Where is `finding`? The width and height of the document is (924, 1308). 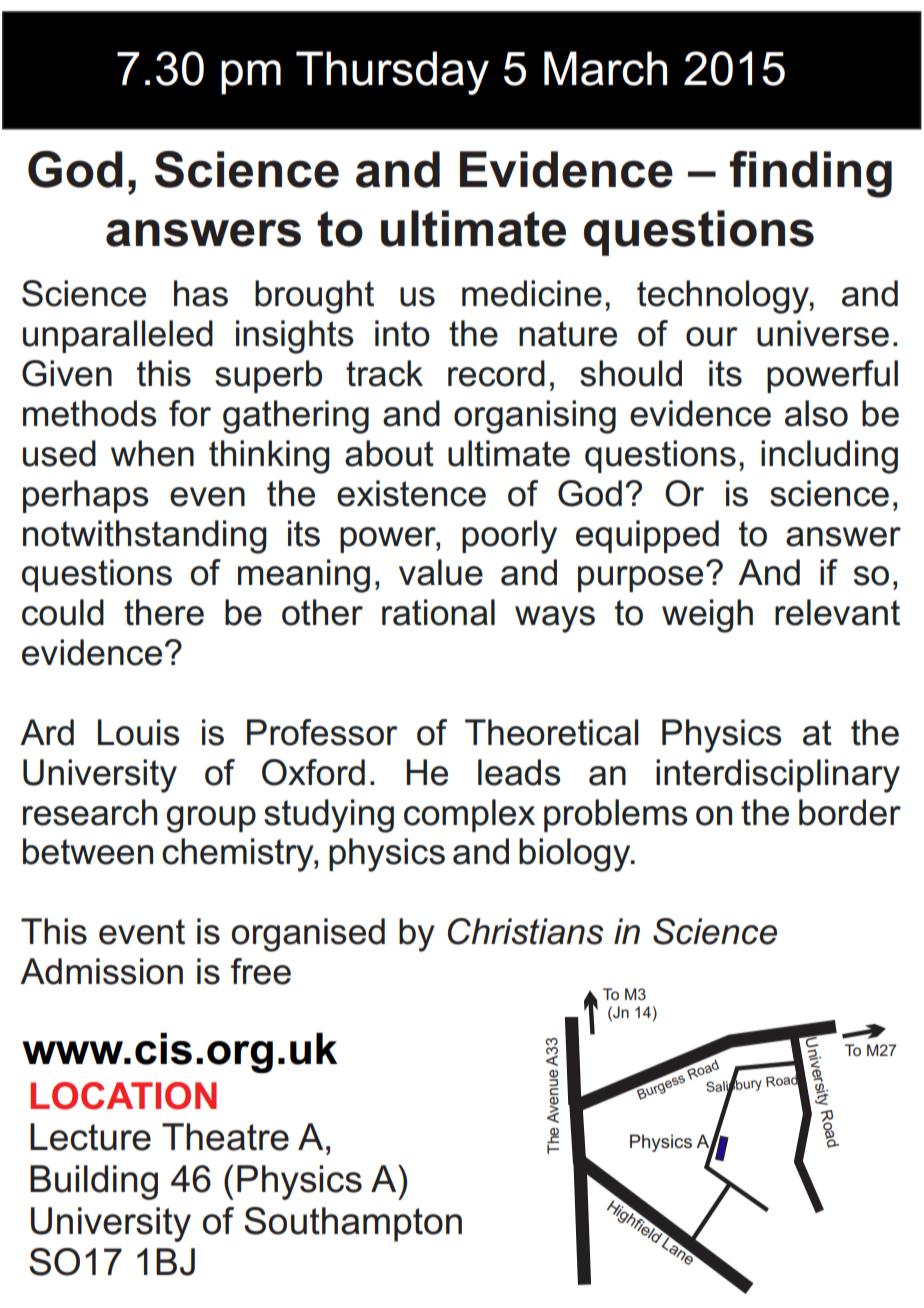
finding is located at coordinates (811, 174).
